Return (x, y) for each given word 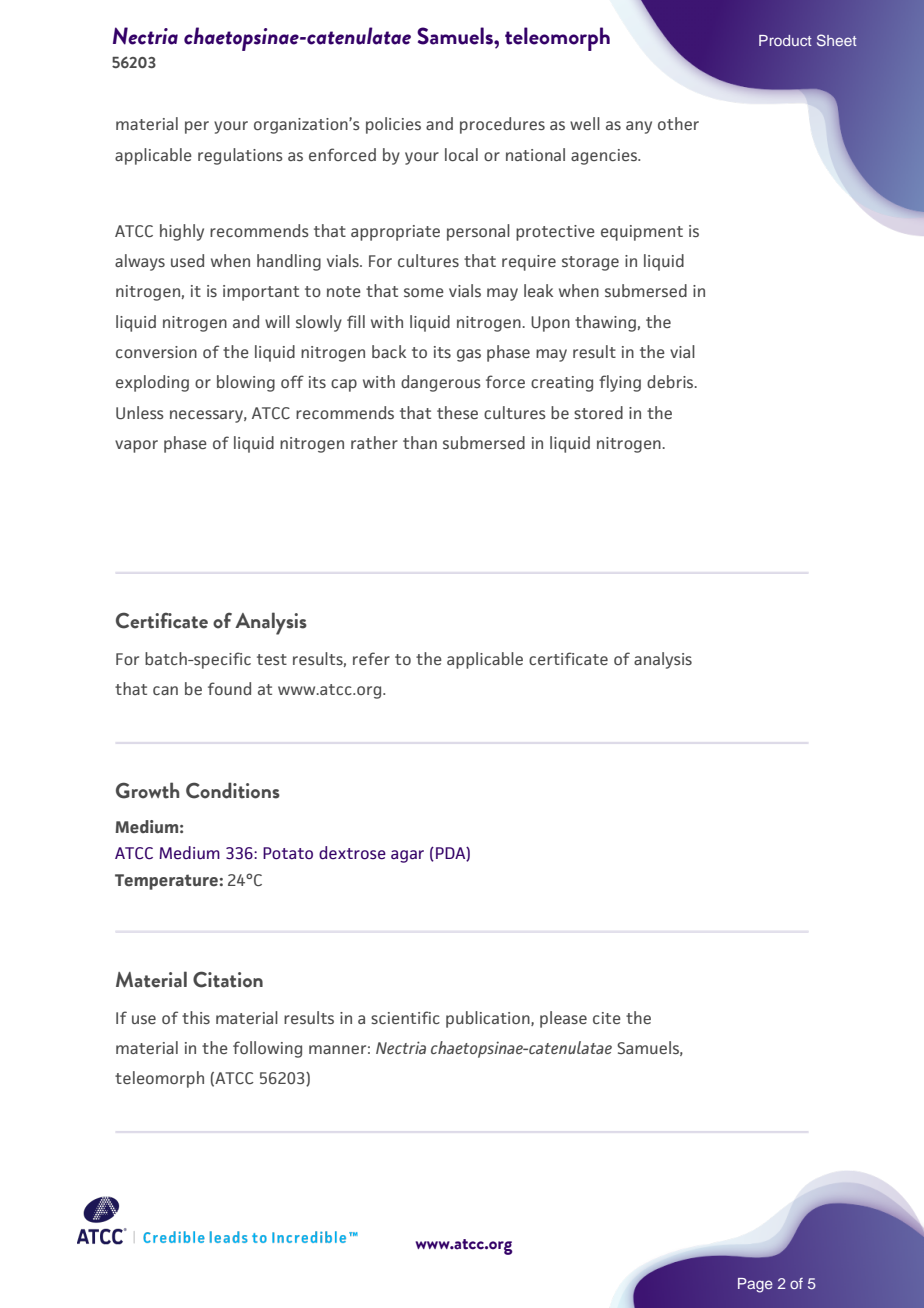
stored (598, 412)
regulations (240, 156)
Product (785, 40)
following (267, 1049)
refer (371, 658)
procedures (502, 125)
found (229, 688)
